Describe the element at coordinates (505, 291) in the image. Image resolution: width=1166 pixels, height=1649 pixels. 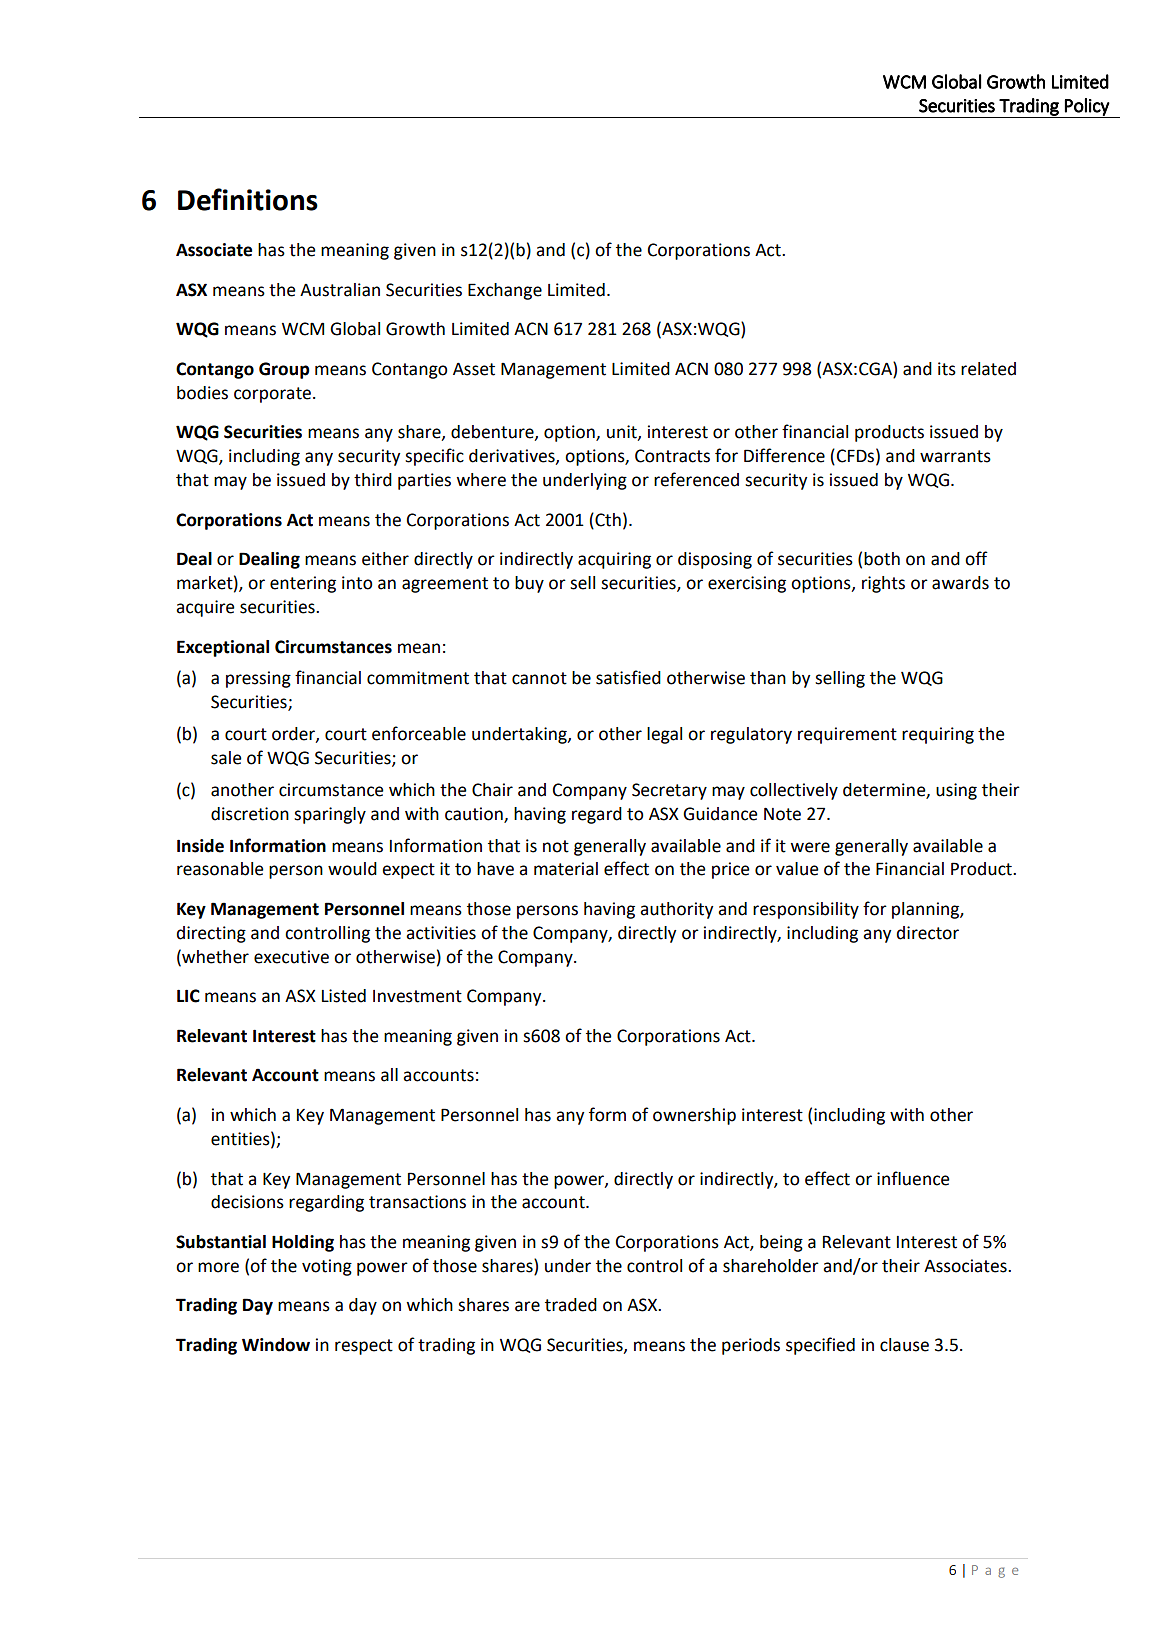
I see `Exchange` at that location.
